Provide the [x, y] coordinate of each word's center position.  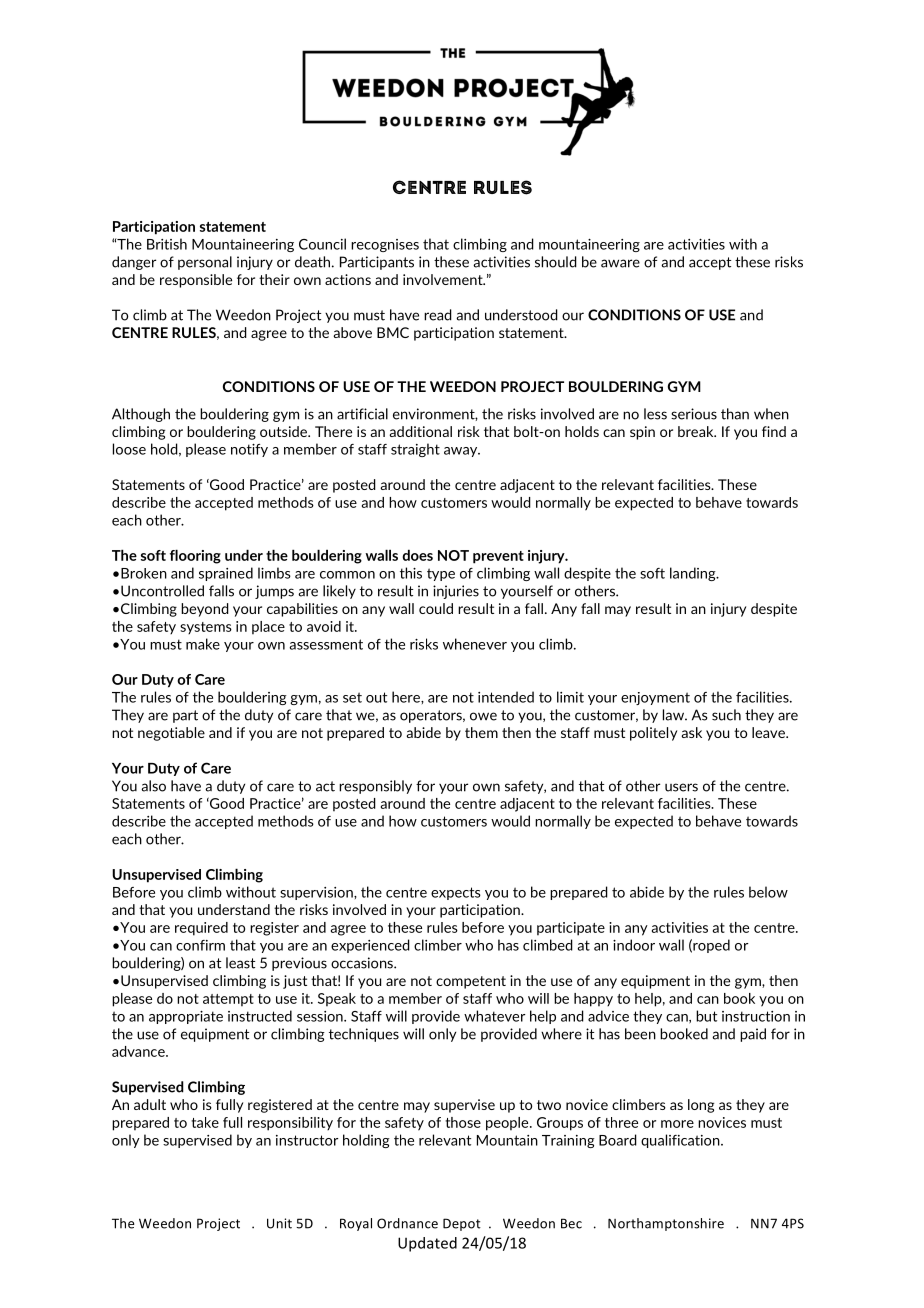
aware [620, 263]
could [436, 608]
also [153, 786]
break [697, 431]
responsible [196, 281]
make [203, 644]
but [706, 1016]
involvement [444, 279]
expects [456, 893]
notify [249, 450]
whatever [495, 1016]
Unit [279, 1223]
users [681, 787]
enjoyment [655, 698]
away [462, 452]
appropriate [186, 1017]
